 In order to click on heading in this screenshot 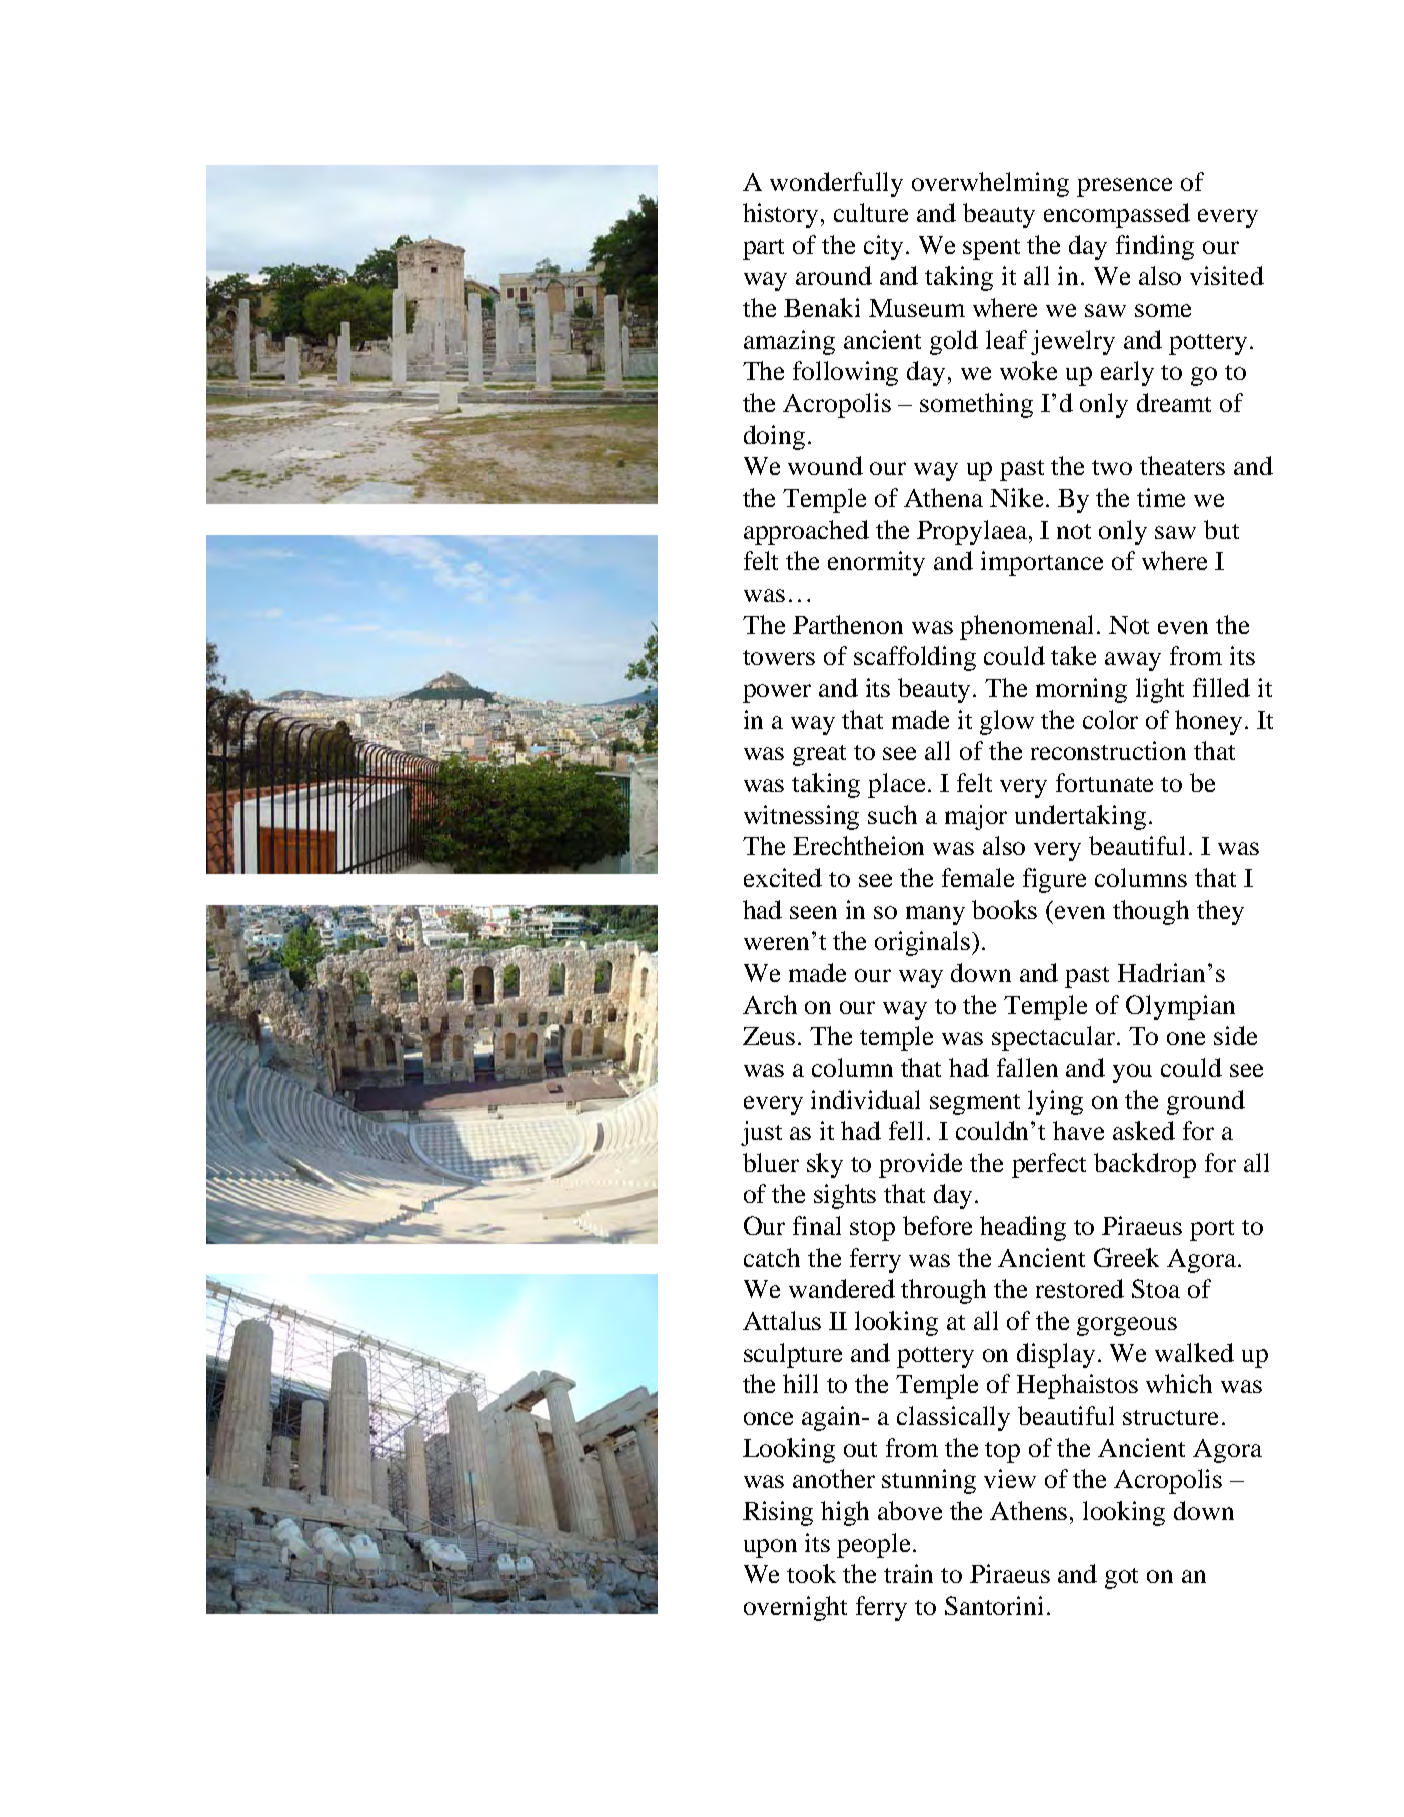, I will do `click(1023, 1228)`.
